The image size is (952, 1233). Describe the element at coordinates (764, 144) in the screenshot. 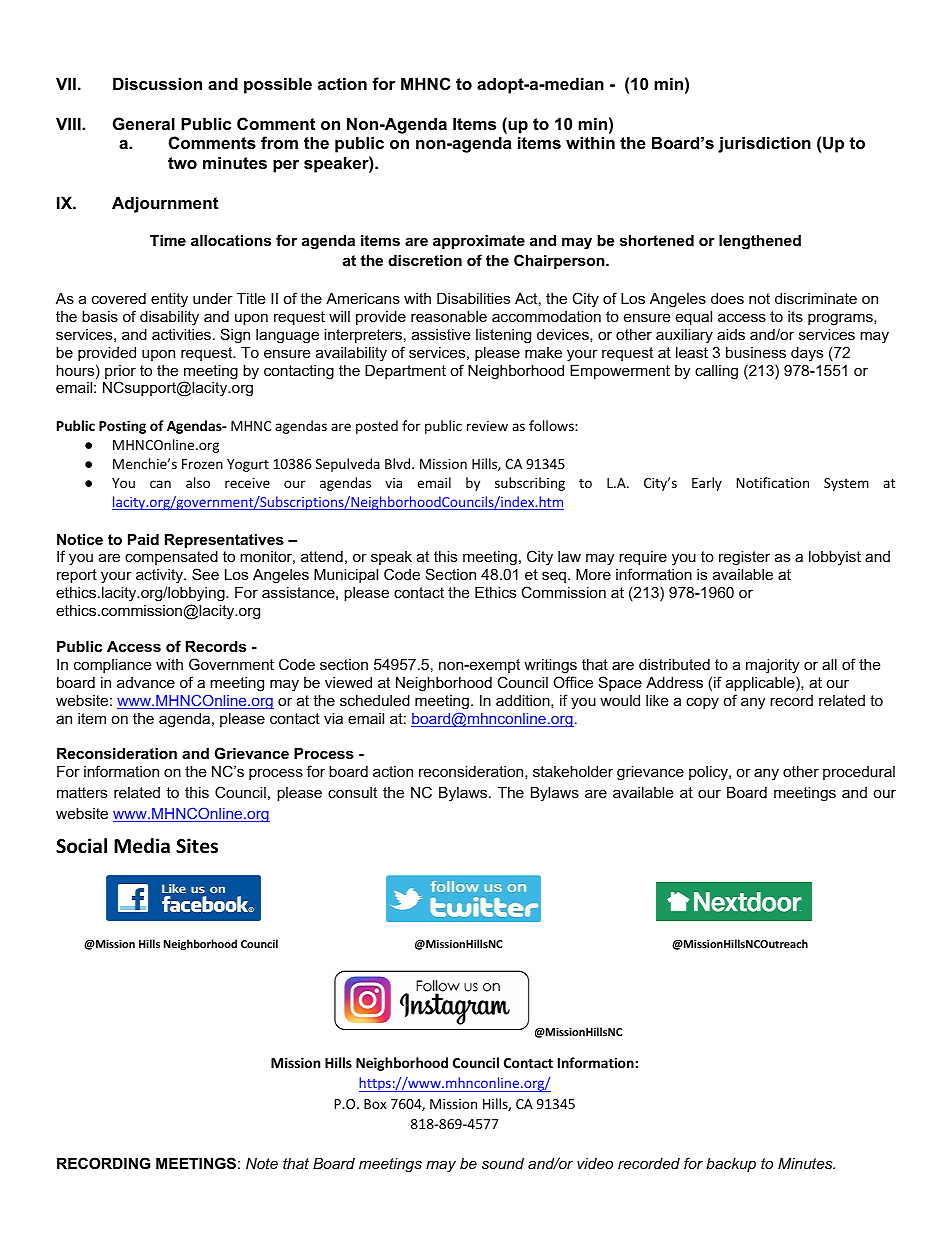

I see `jurisdiction` at that location.
